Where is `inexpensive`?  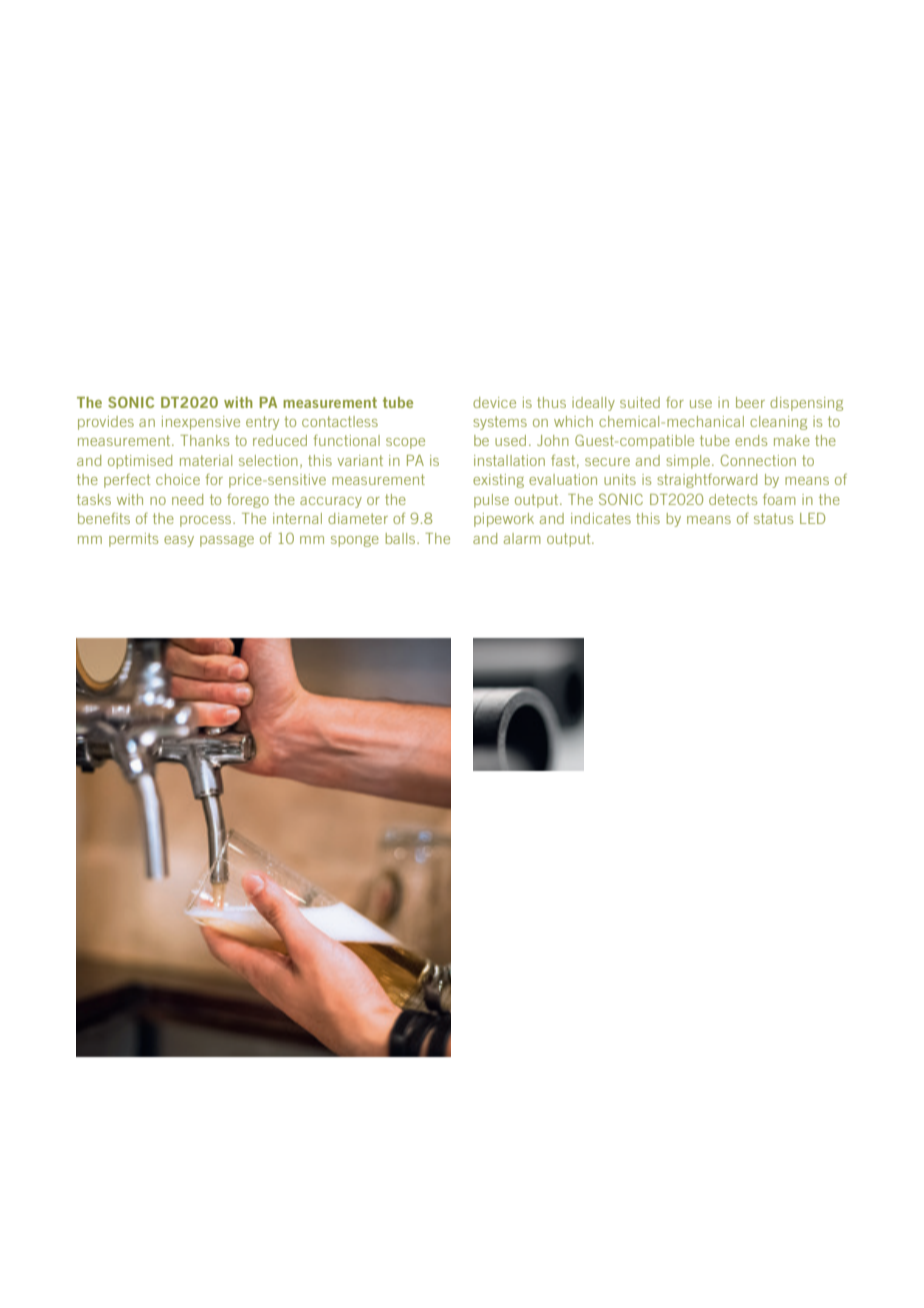 inexpensive is located at coordinates (201, 423).
